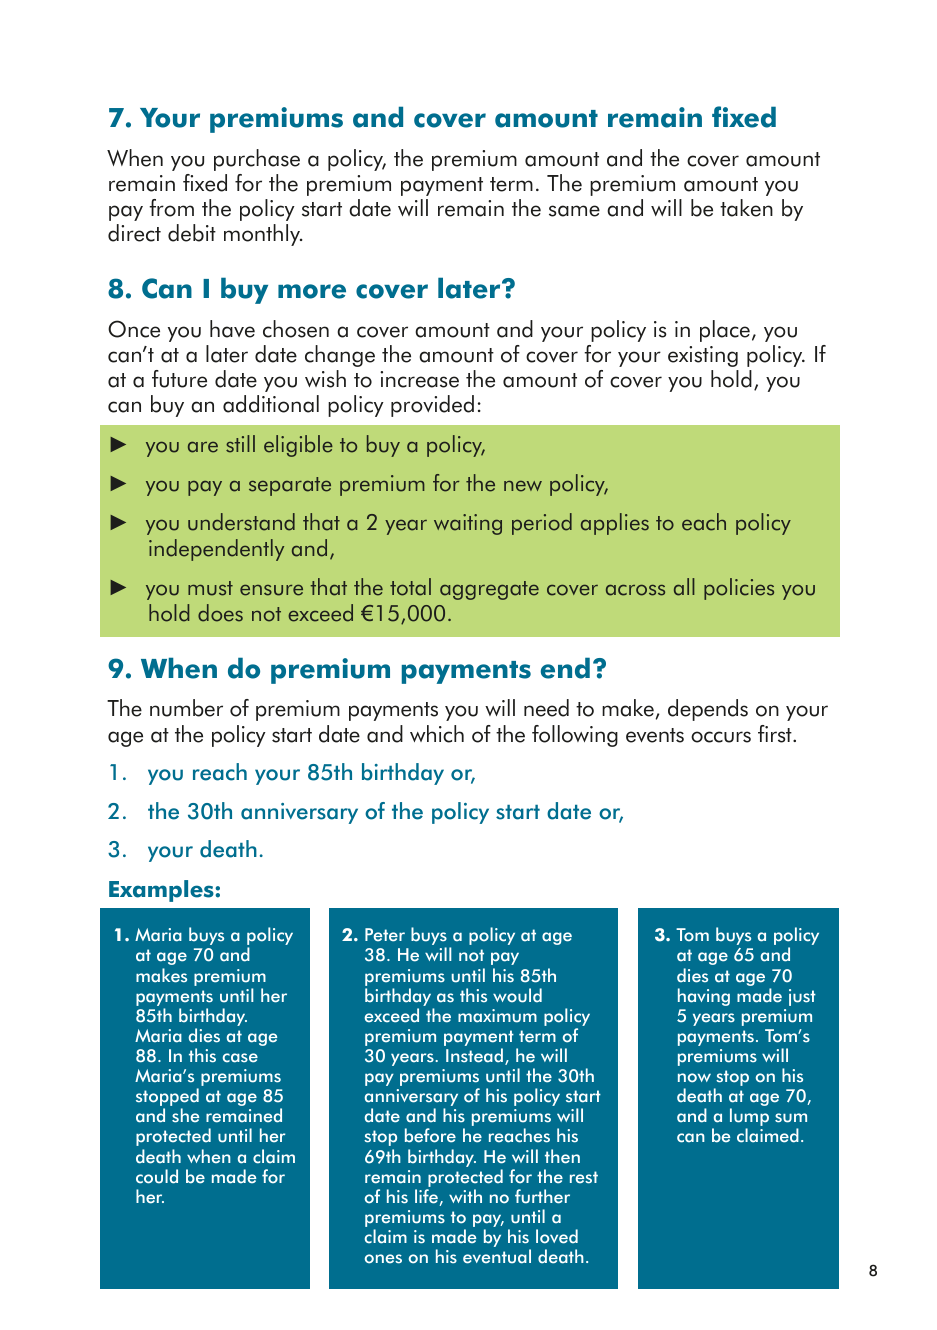 This screenshot has height=1330, width=937. I want to click on could, so click(157, 1176).
